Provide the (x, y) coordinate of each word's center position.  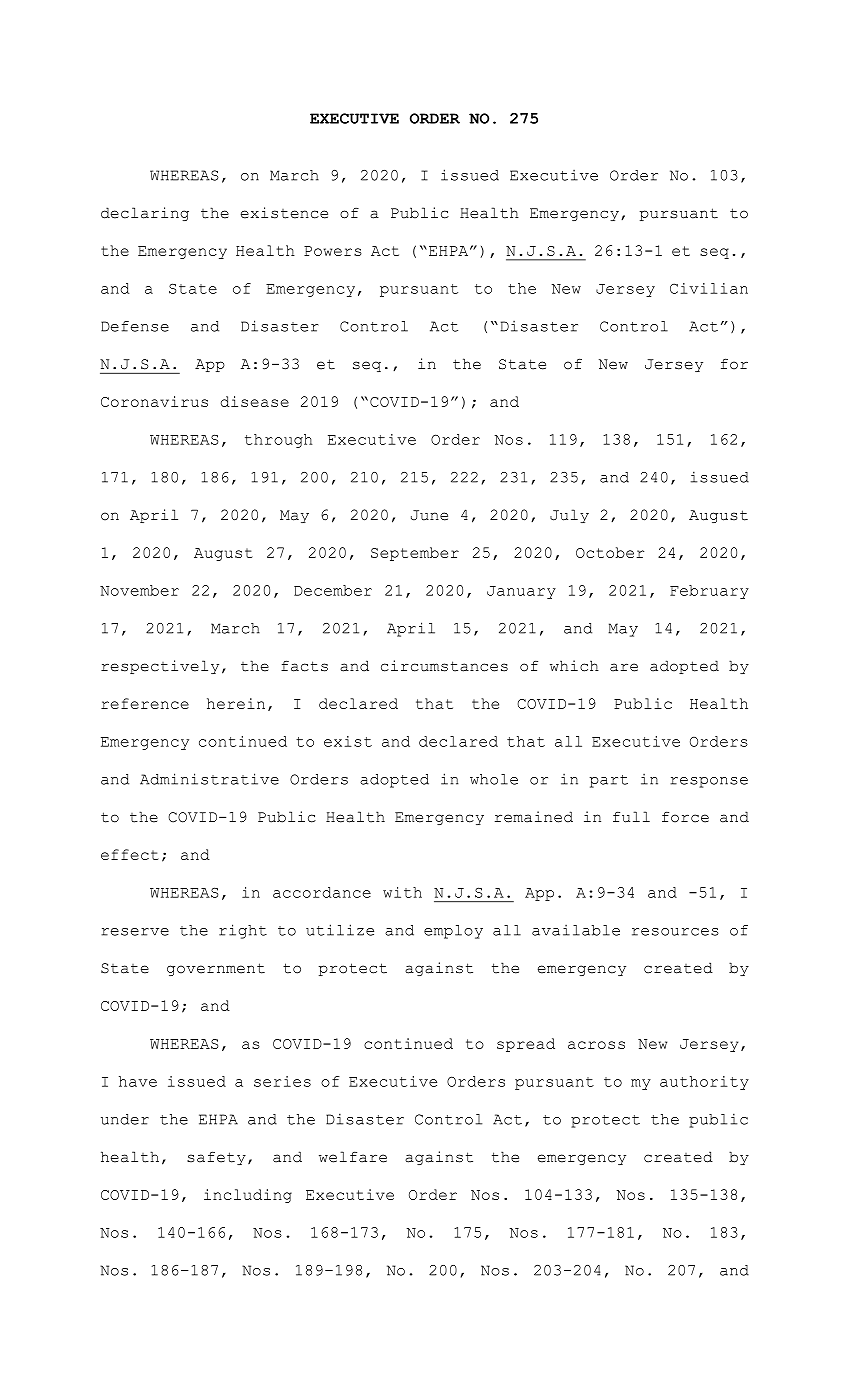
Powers (333, 251)
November (139, 590)
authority (704, 1083)
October (610, 552)
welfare (353, 1157)
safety (216, 1158)
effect (130, 854)
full (631, 817)
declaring (145, 214)
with (402, 892)
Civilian (709, 288)
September (415, 554)
